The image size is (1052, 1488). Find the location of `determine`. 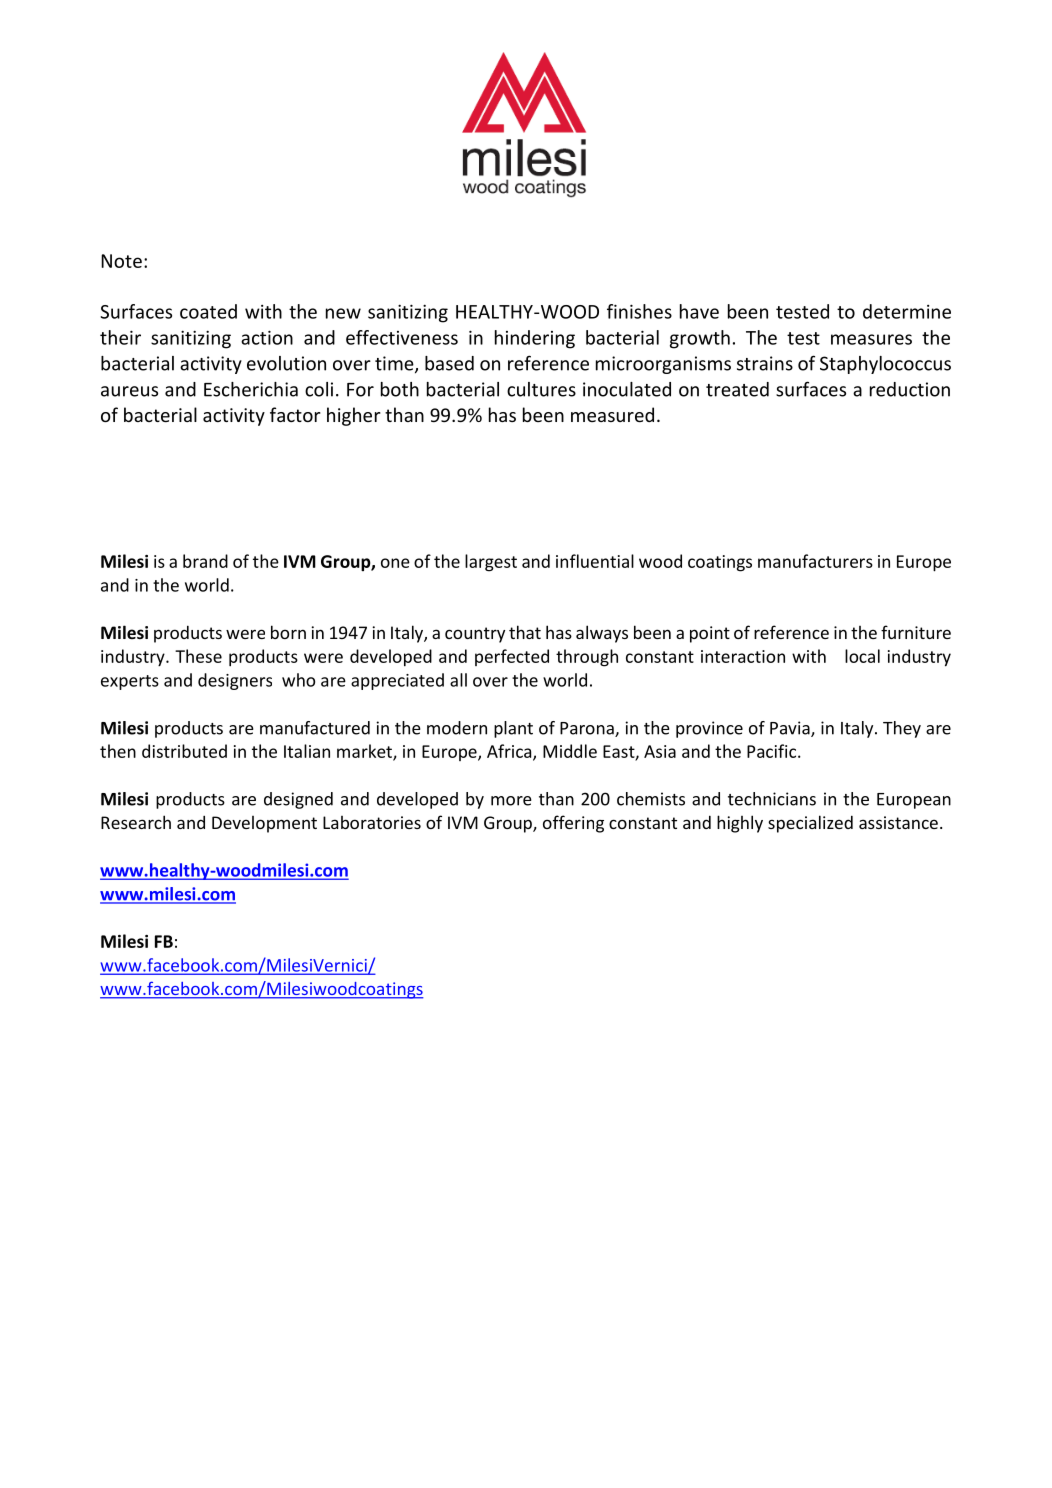

determine is located at coordinates (907, 311).
